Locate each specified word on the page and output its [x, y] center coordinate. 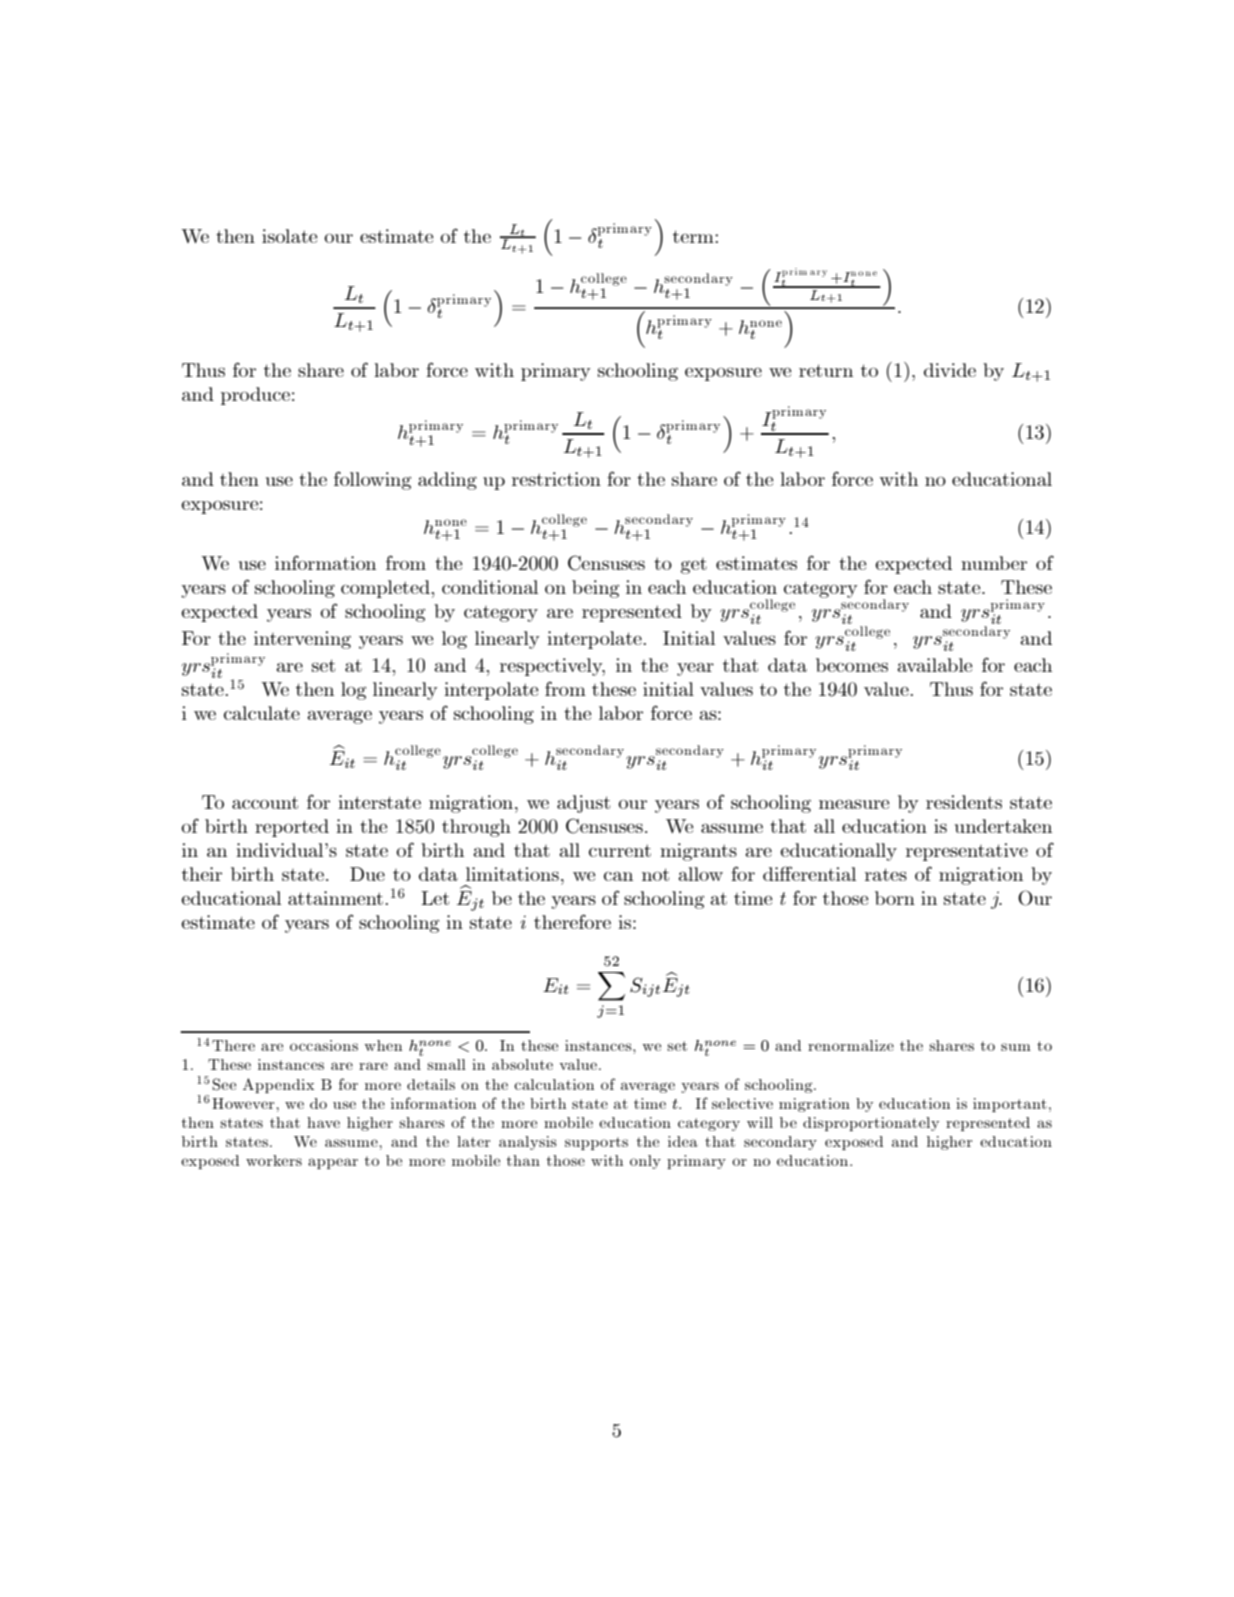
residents [964, 802]
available [934, 665]
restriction [556, 479]
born [895, 898]
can [618, 876]
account [265, 802]
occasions [324, 1045]
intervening [302, 640]
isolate [289, 236]
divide [950, 370]
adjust [583, 804]
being [595, 589]
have [323, 1122]
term [694, 236]
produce [255, 396]
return [826, 370]
